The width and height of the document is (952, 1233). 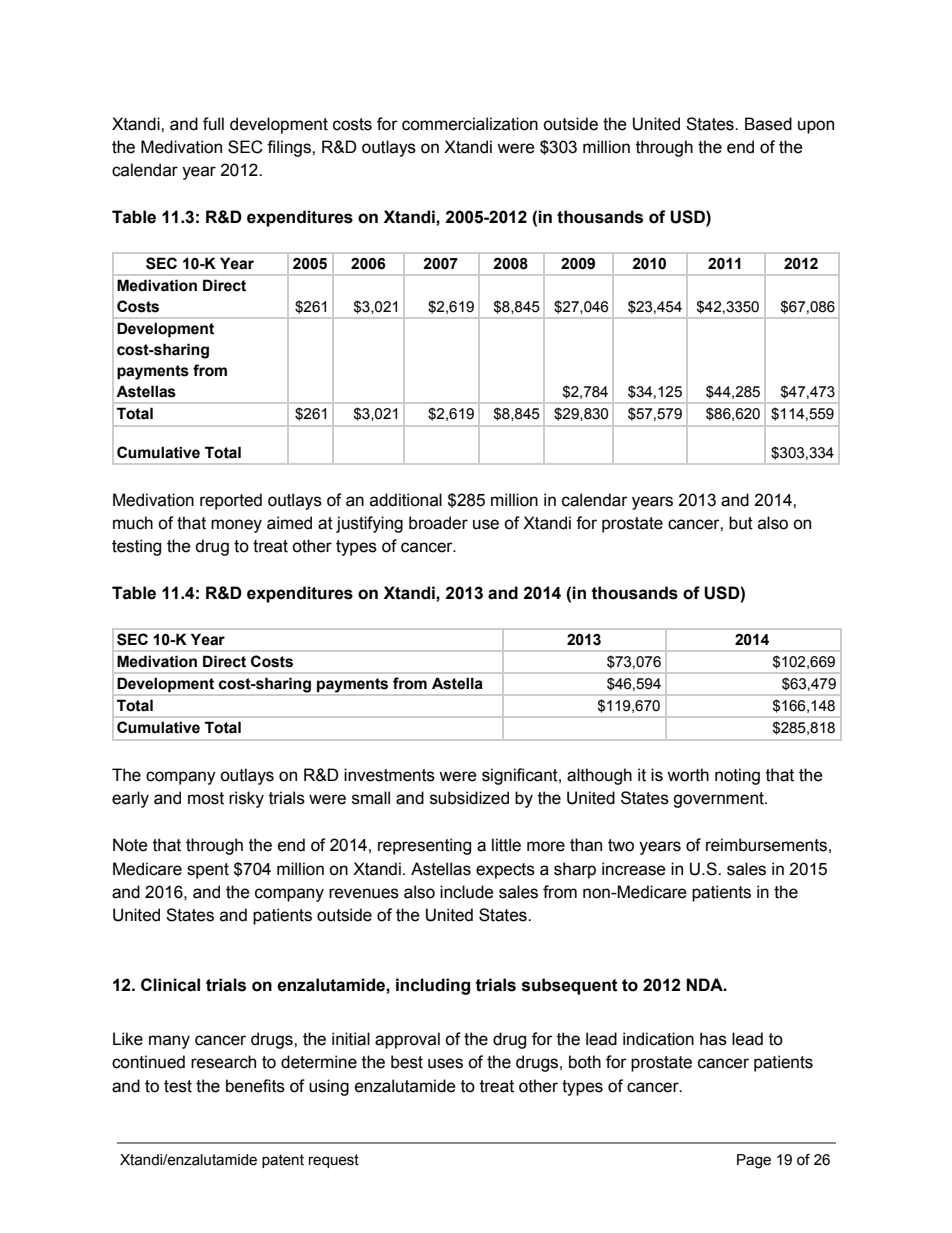 What do you see at coordinates (741, 523) in the document?
I see `but` at bounding box center [741, 523].
